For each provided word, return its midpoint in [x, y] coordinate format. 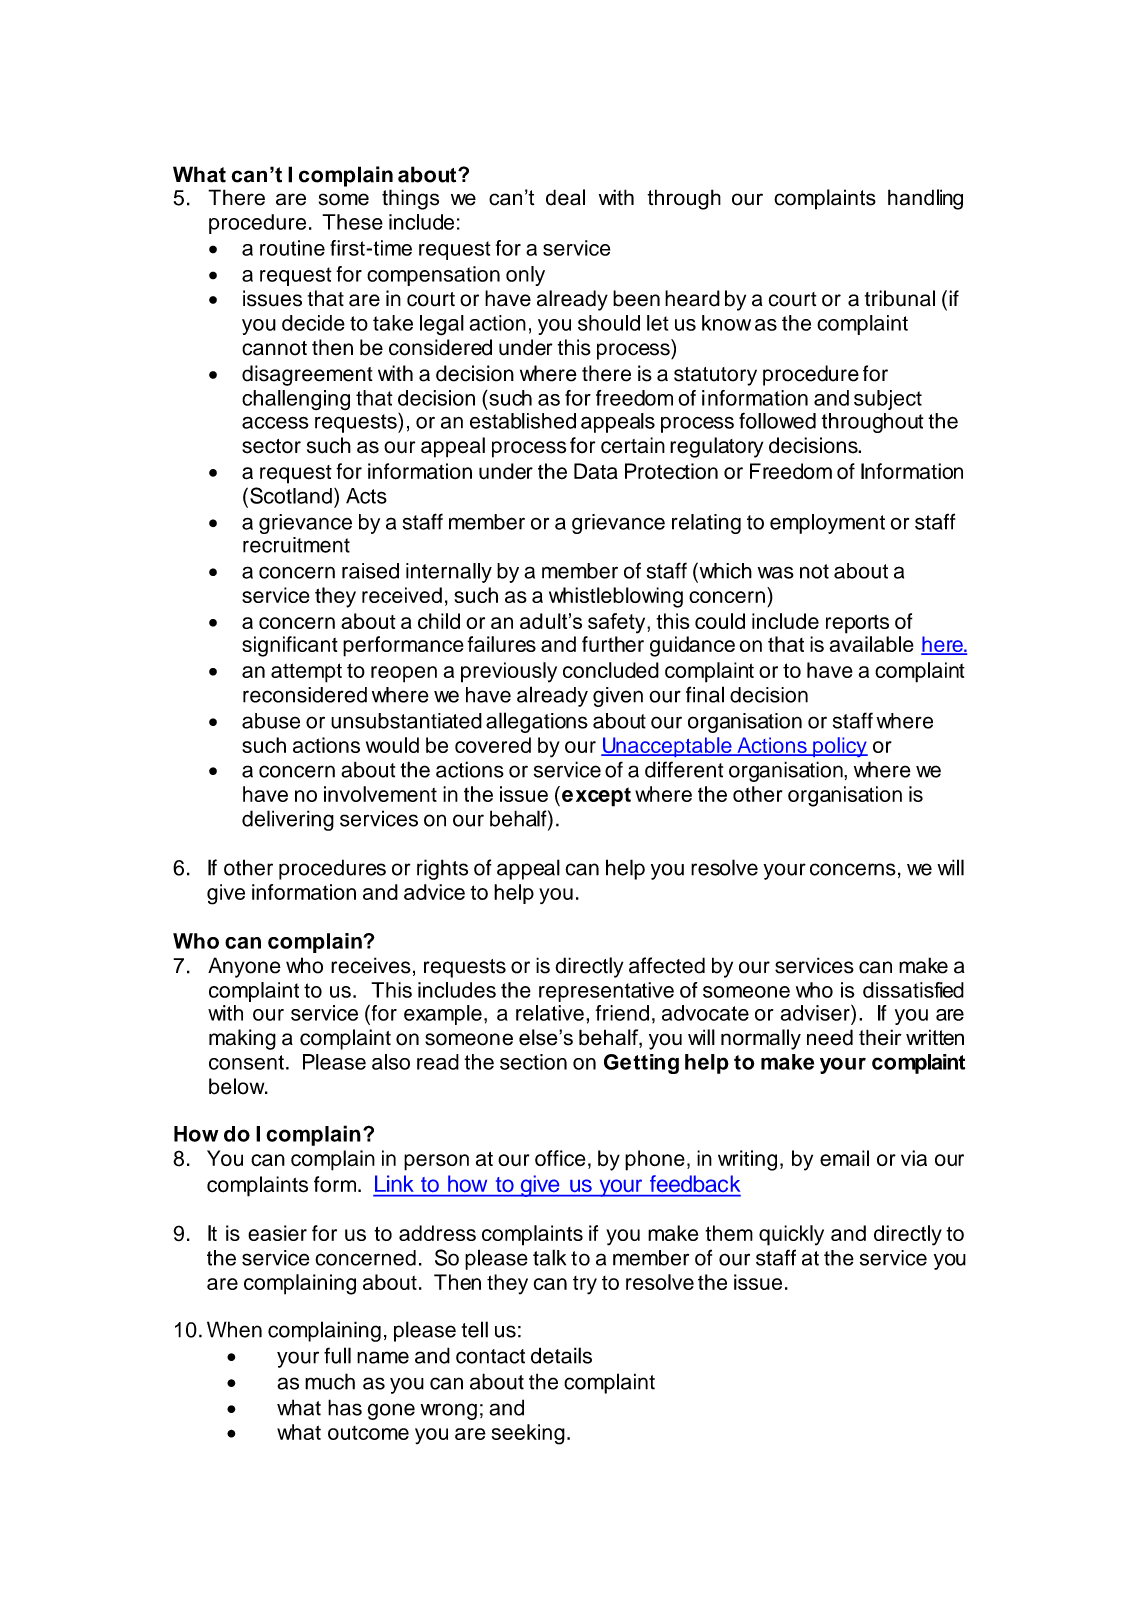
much [330, 1381]
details [561, 1355]
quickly [791, 1235]
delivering [288, 820]
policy [839, 747]
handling [925, 199]
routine [292, 248]
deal [565, 197]
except [596, 797]
